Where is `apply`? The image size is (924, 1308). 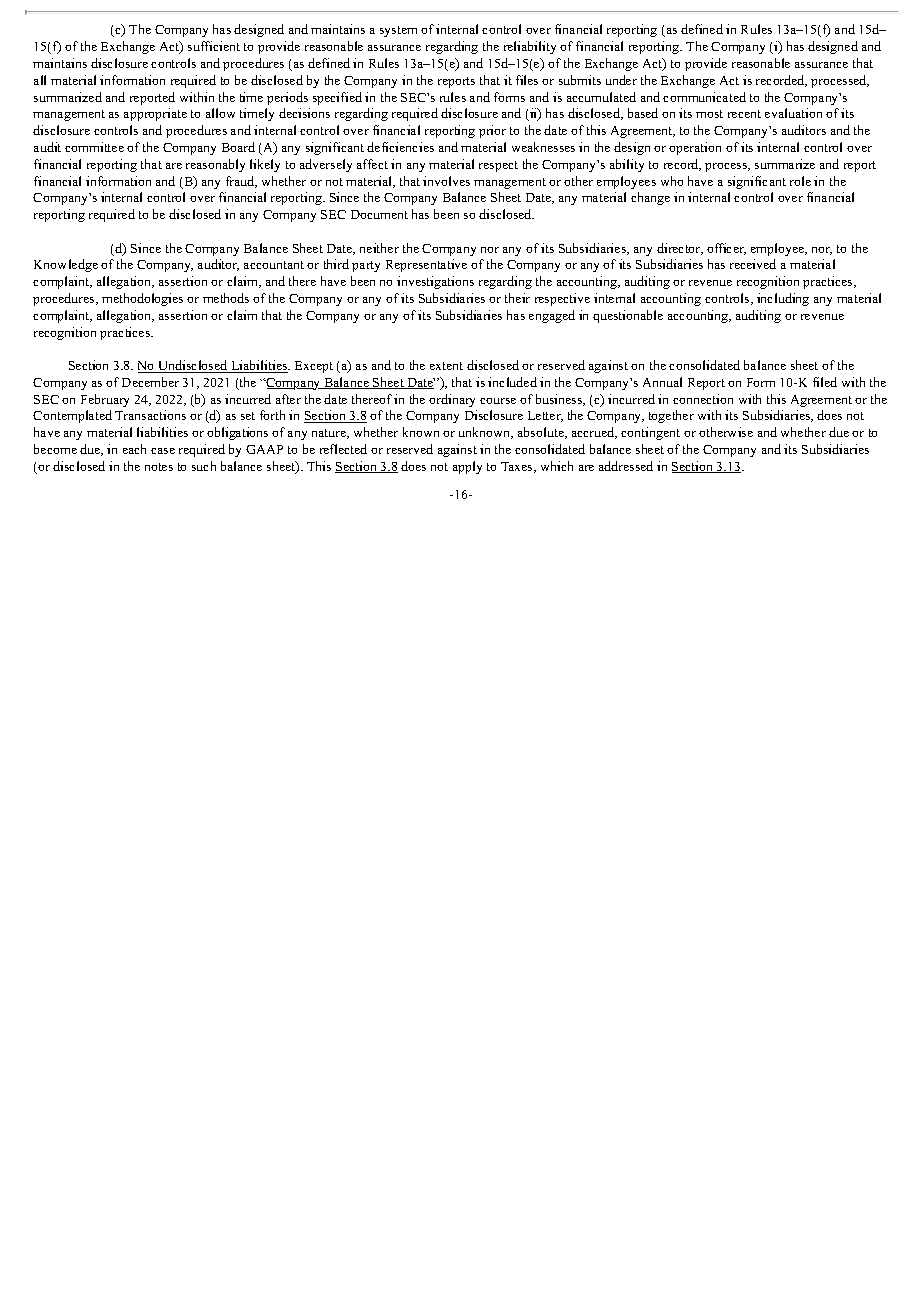 apply is located at coordinates (467, 467).
